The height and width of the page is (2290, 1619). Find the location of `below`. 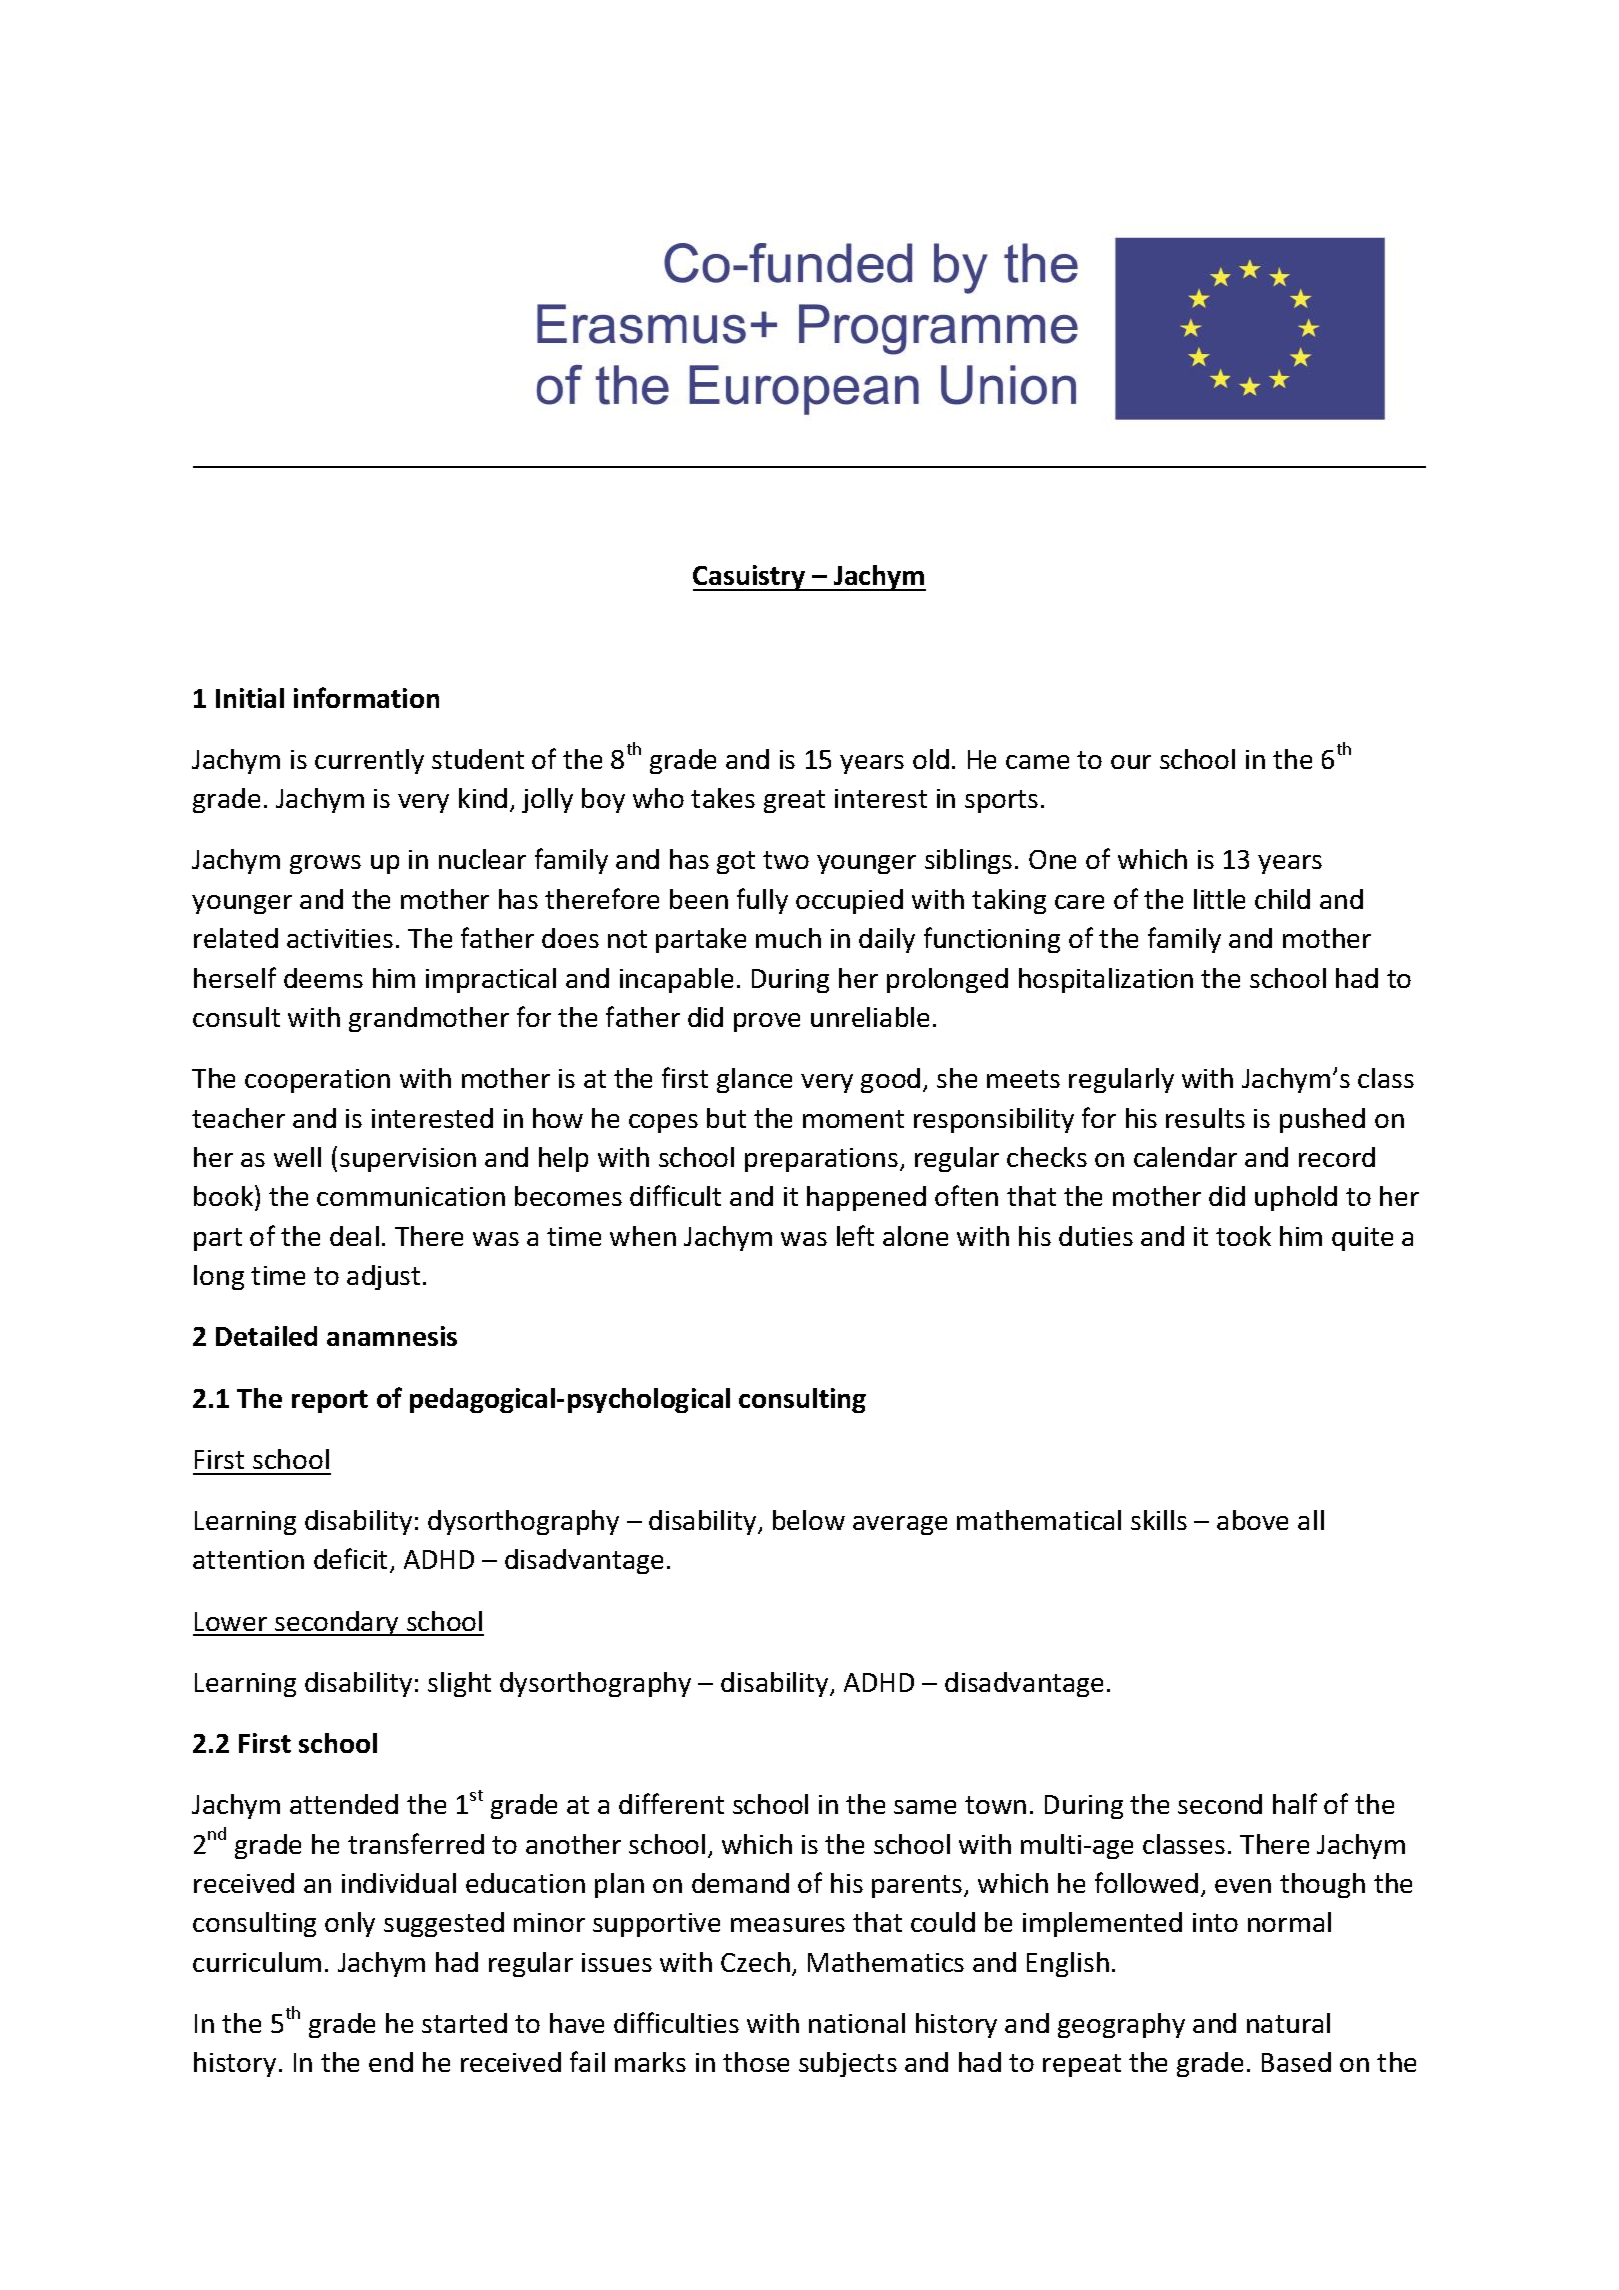

below is located at coordinates (809, 1520).
